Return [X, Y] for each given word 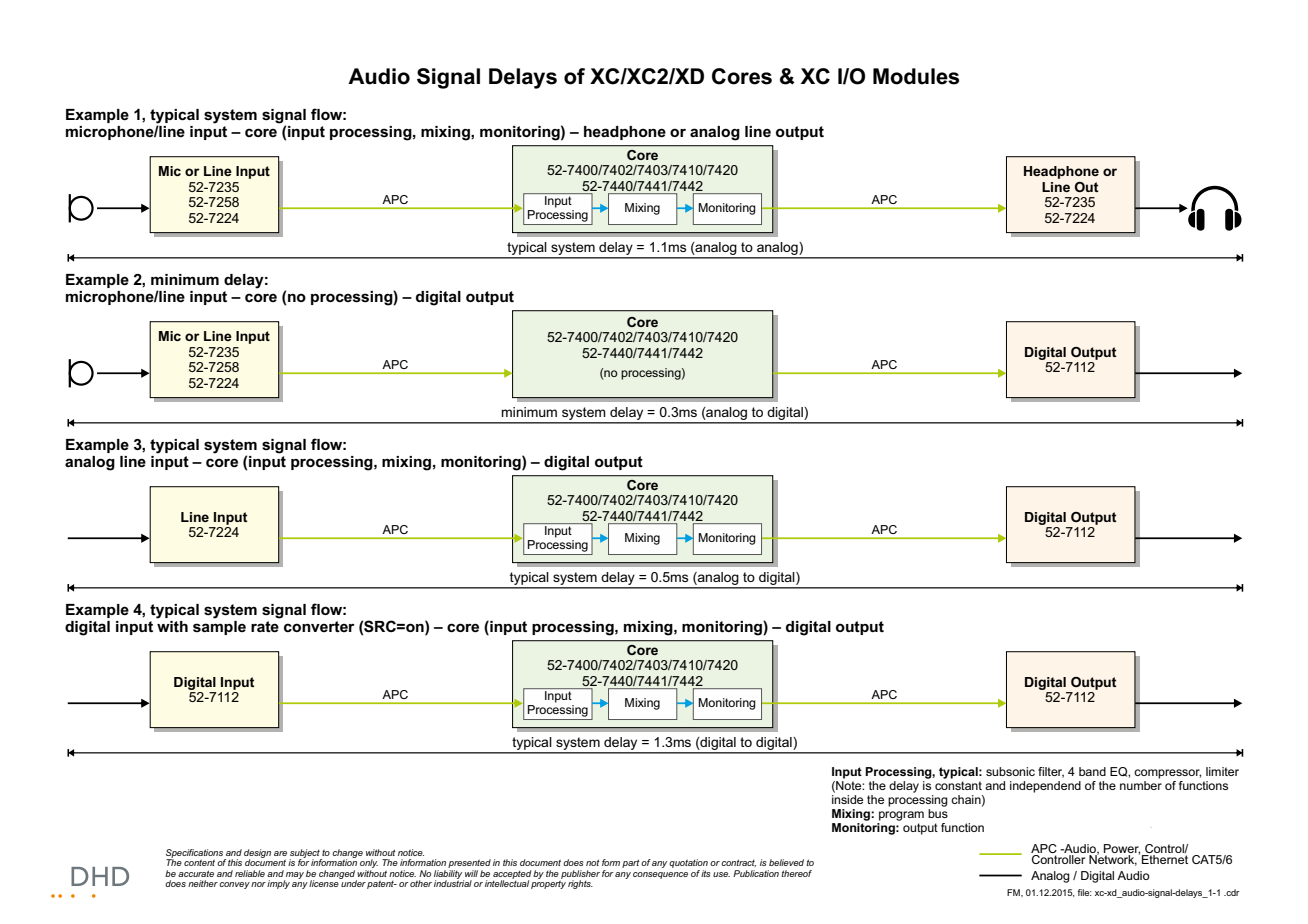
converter [319, 626]
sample [219, 626]
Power [1122, 850]
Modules [916, 76]
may [294, 876]
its [706, 873]
